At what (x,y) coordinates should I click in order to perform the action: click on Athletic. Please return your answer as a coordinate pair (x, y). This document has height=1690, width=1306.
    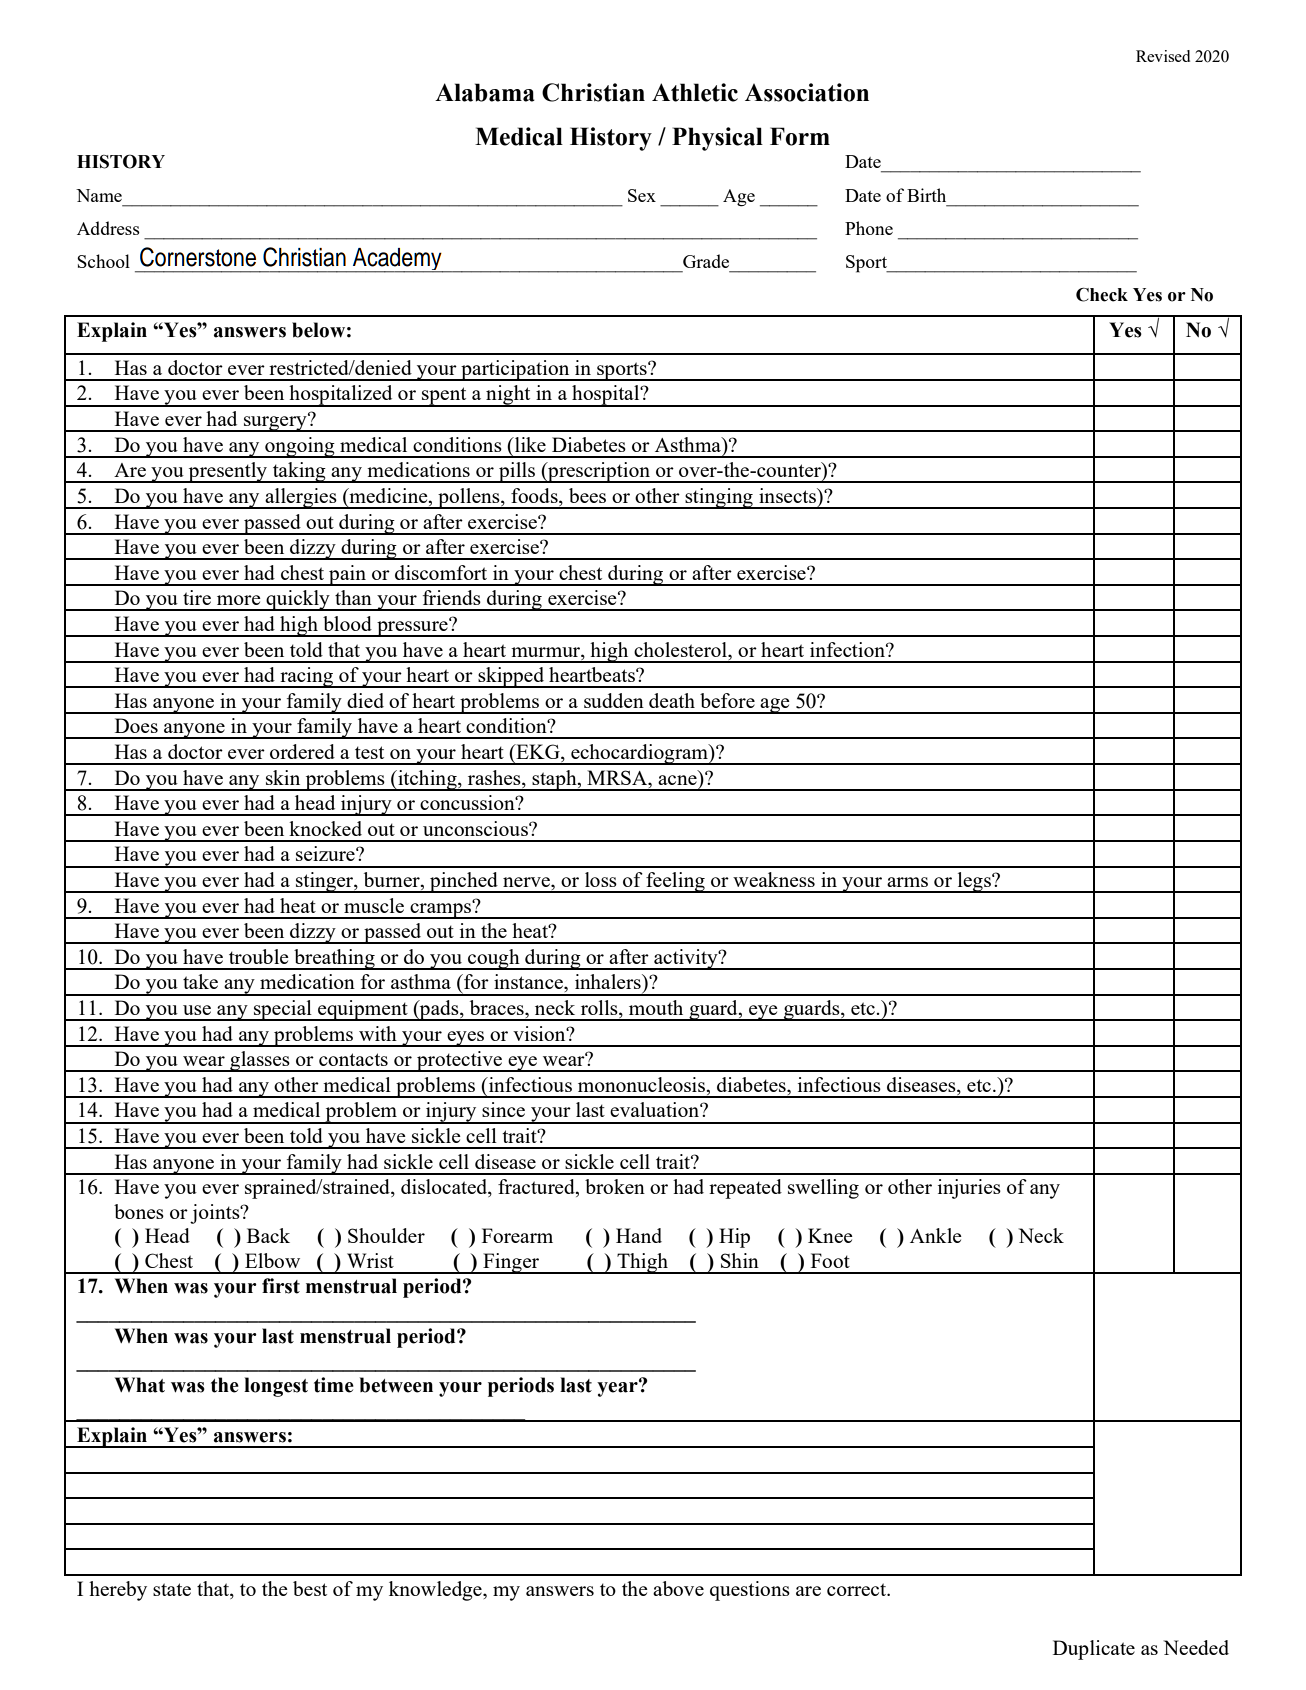
    Looking at the image, I should click on (695, 92).
